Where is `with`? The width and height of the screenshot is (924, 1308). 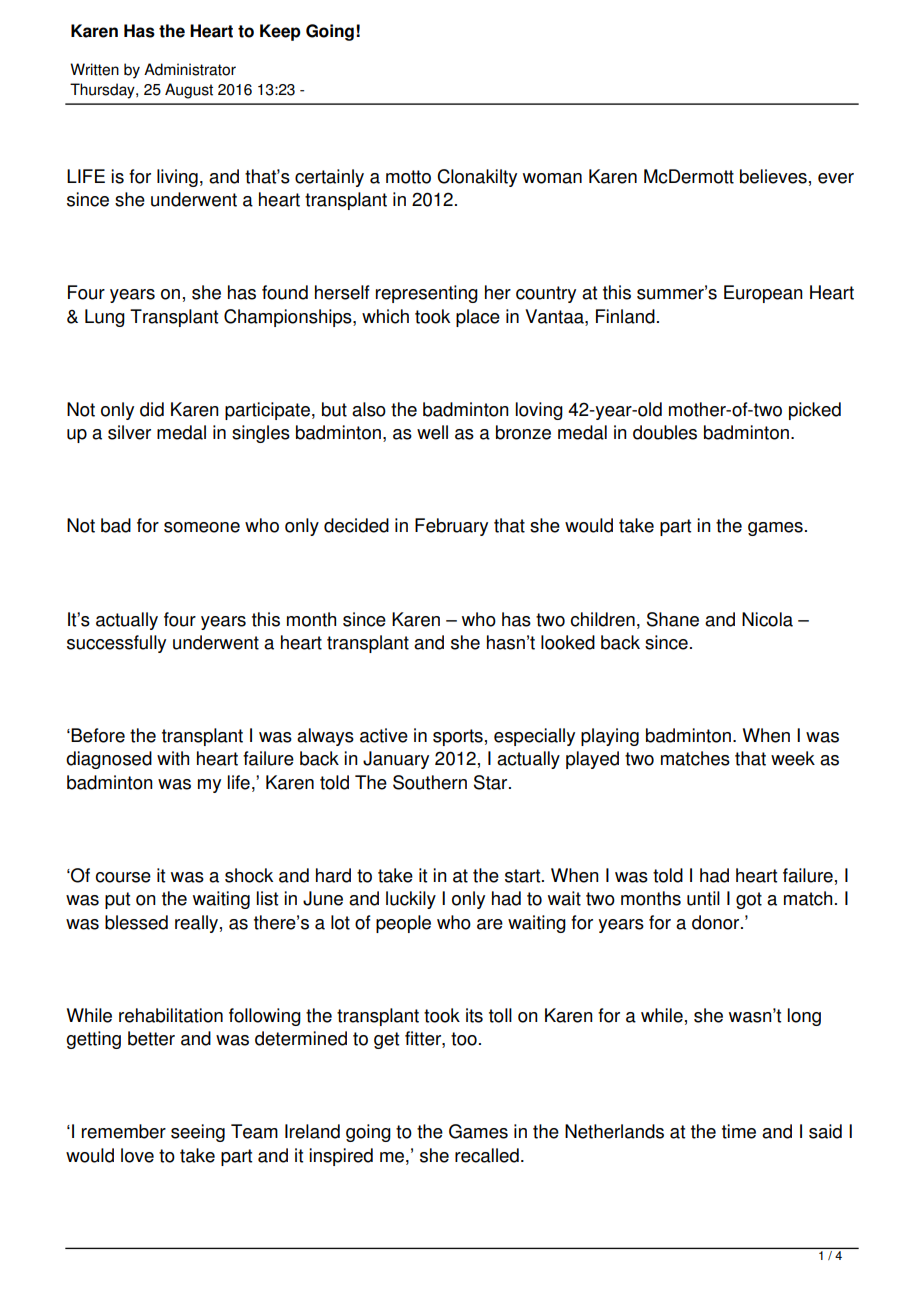
with is located at coordinates (173, 758).
